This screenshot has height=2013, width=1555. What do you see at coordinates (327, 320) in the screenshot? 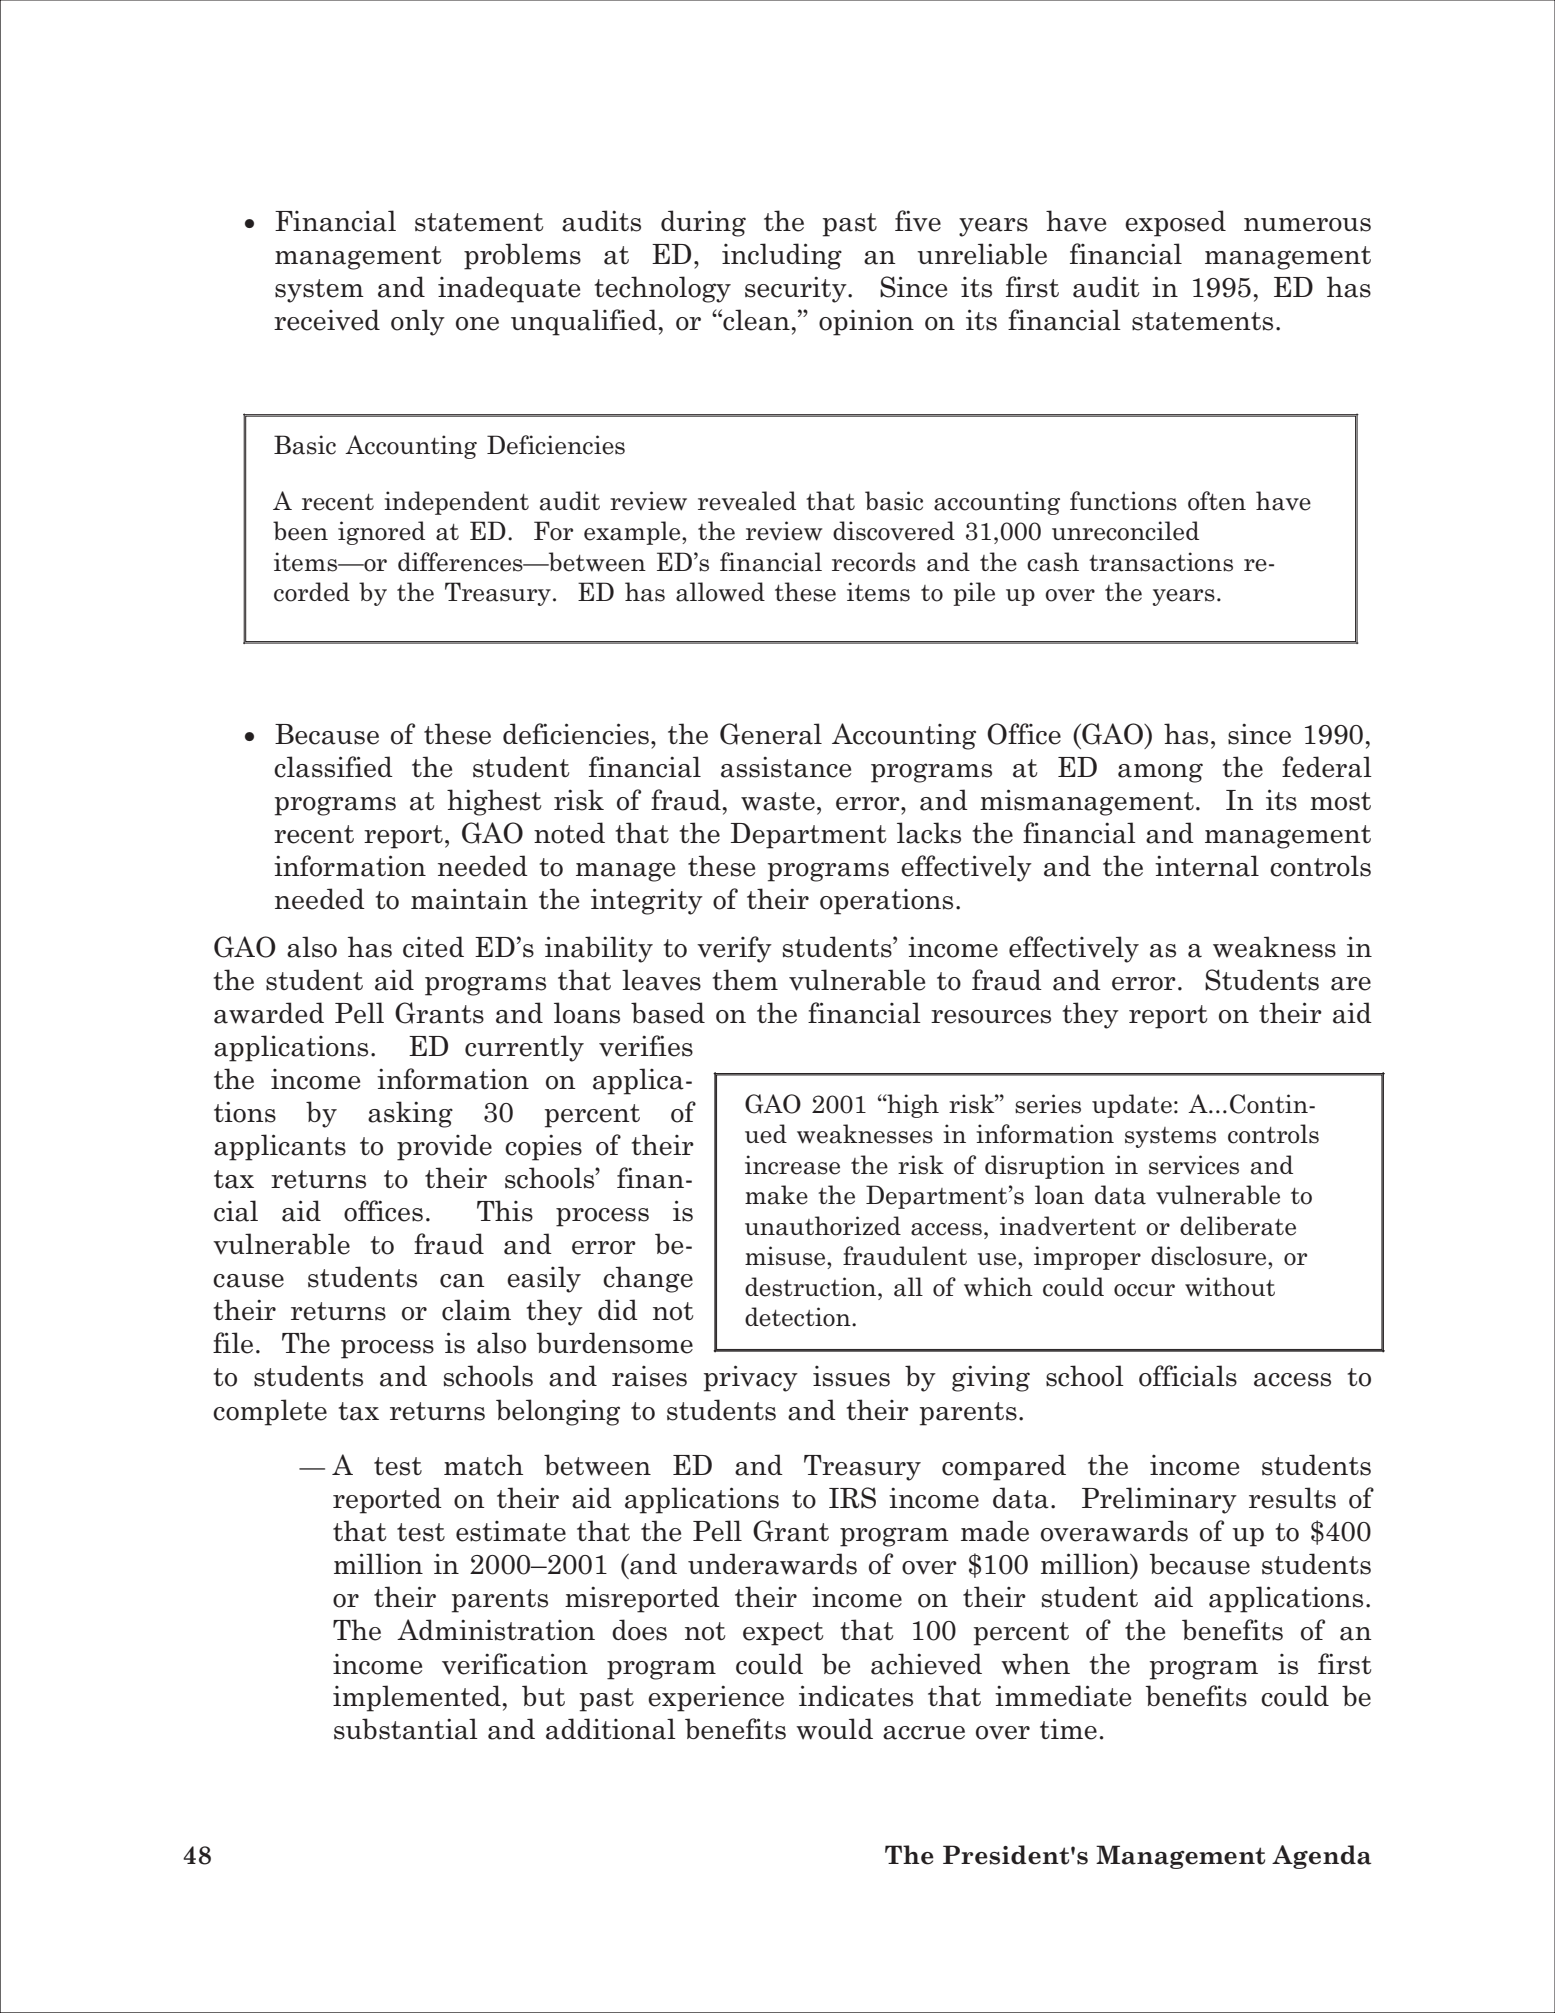
I see `received` at bounding box center [327, 320].
